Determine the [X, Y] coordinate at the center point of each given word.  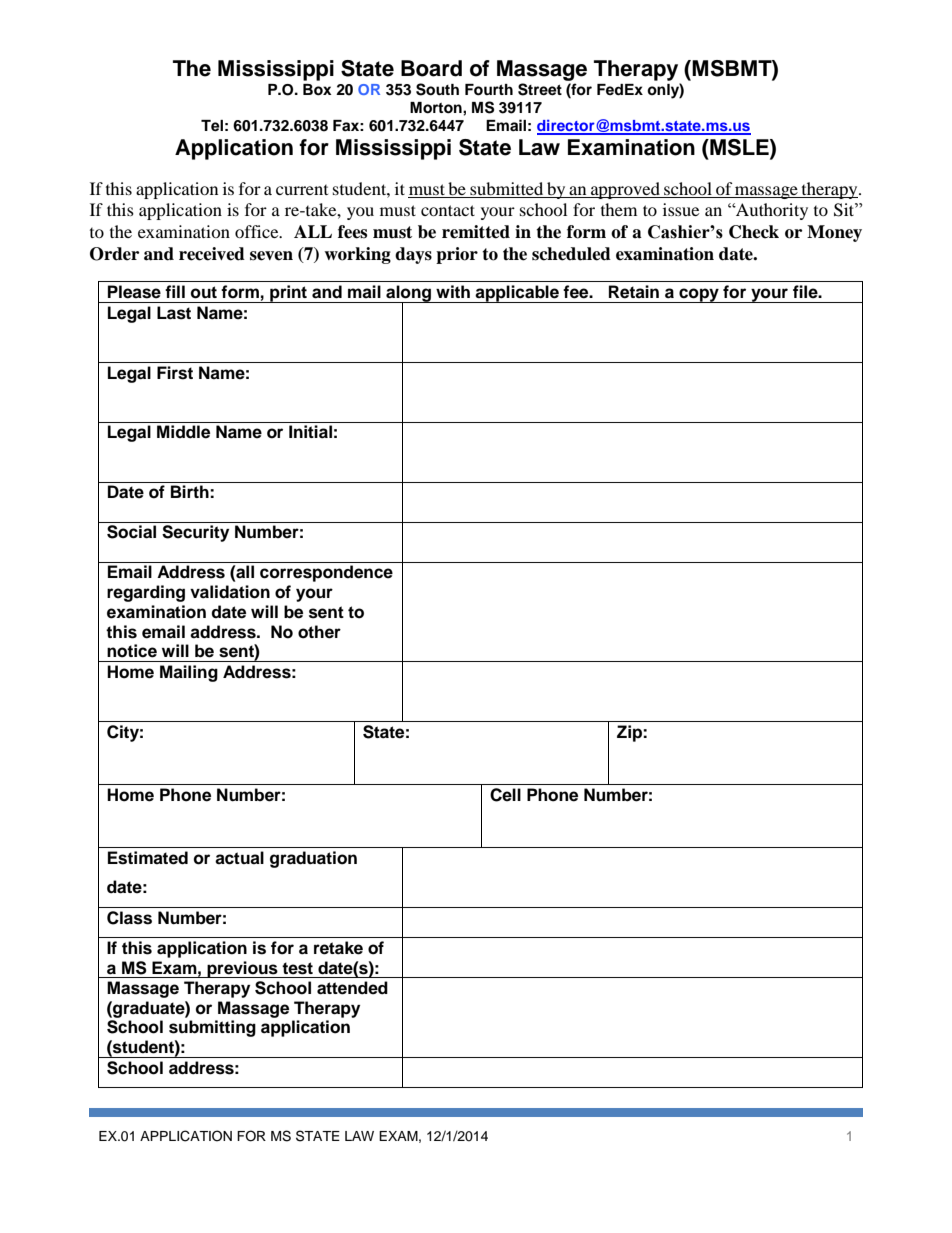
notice [132, 651]
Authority [771, 211]
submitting [212, 1028]
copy [699, 295]
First [175, 373]
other [319, 632]
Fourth [489, 90]
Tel [212, 126]
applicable [517, 294]
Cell [505, 795]
